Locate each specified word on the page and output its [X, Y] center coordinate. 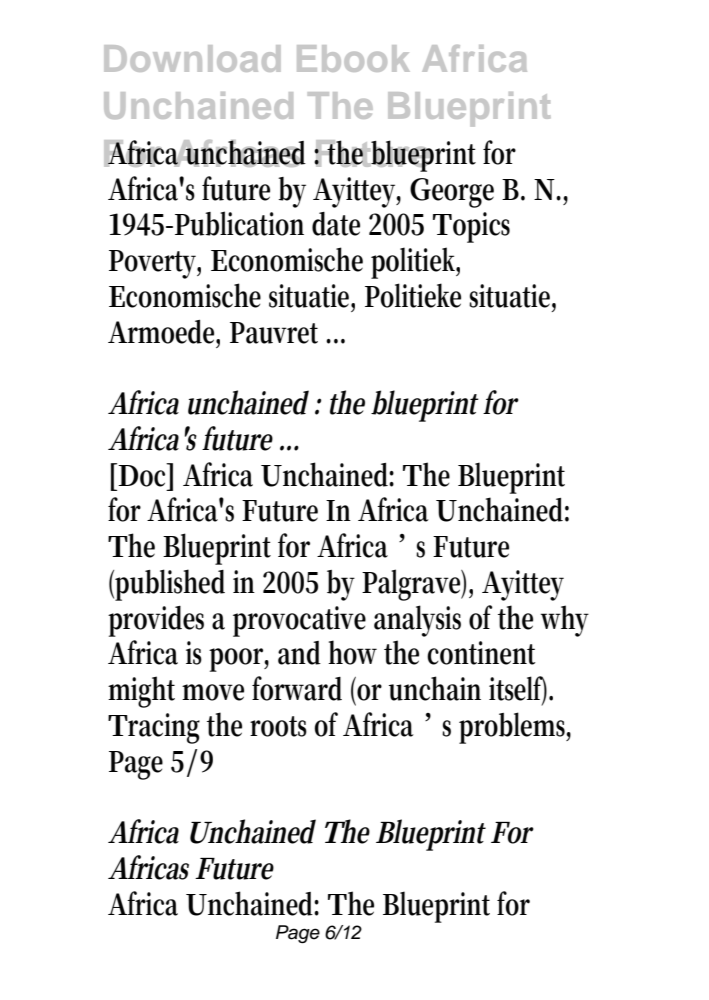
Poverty [155, 264]
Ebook [353, 58]
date [336, 224]
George [452, 193]
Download [192, 58]
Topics [471, 227]
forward [297, 688]
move [213, 692]
